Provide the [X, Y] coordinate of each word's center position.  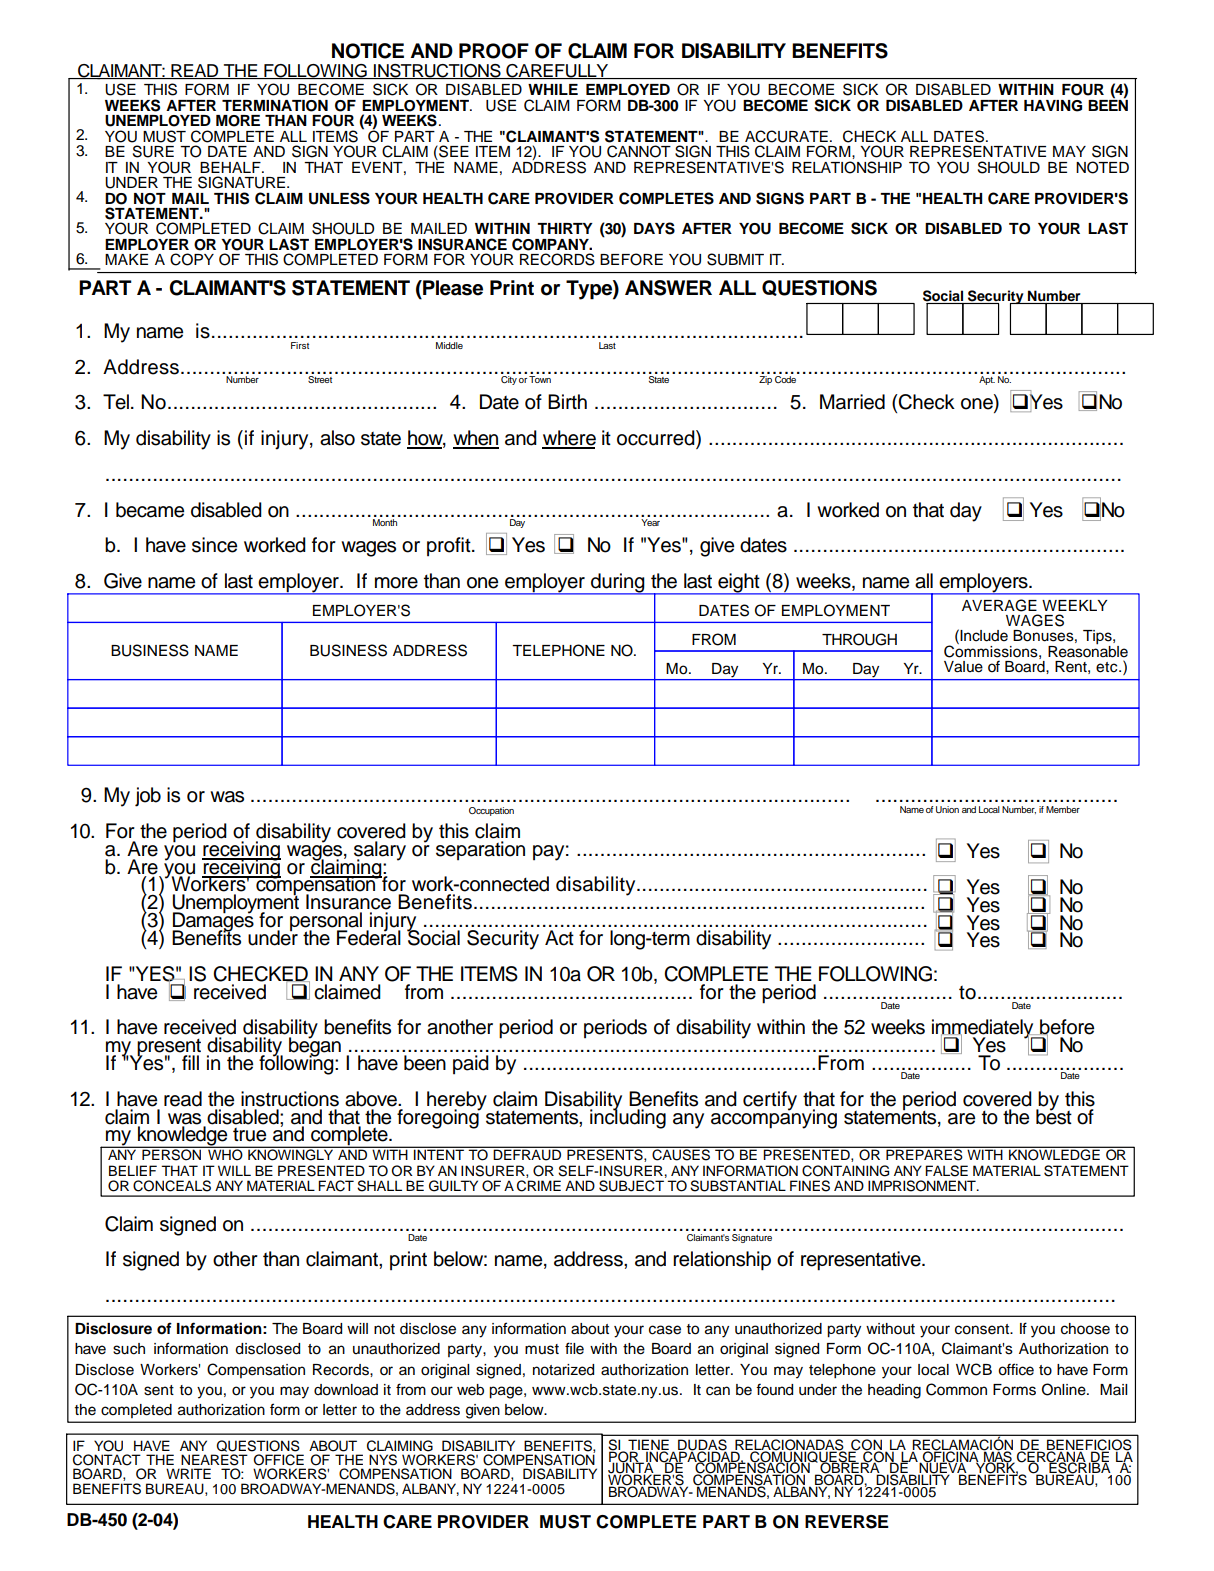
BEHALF [231, 167]
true [249, 1135]
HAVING [1053, 106]
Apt [987, 380]
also [337, 438]
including [628, 1118]
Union [947, 809]
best [1054, 1116]
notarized [563, 1370]
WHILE [553, 89]
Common [956, 1389]
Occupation [491, 811]
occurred [657, 439]
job [148, 797]
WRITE [188, 1473]
